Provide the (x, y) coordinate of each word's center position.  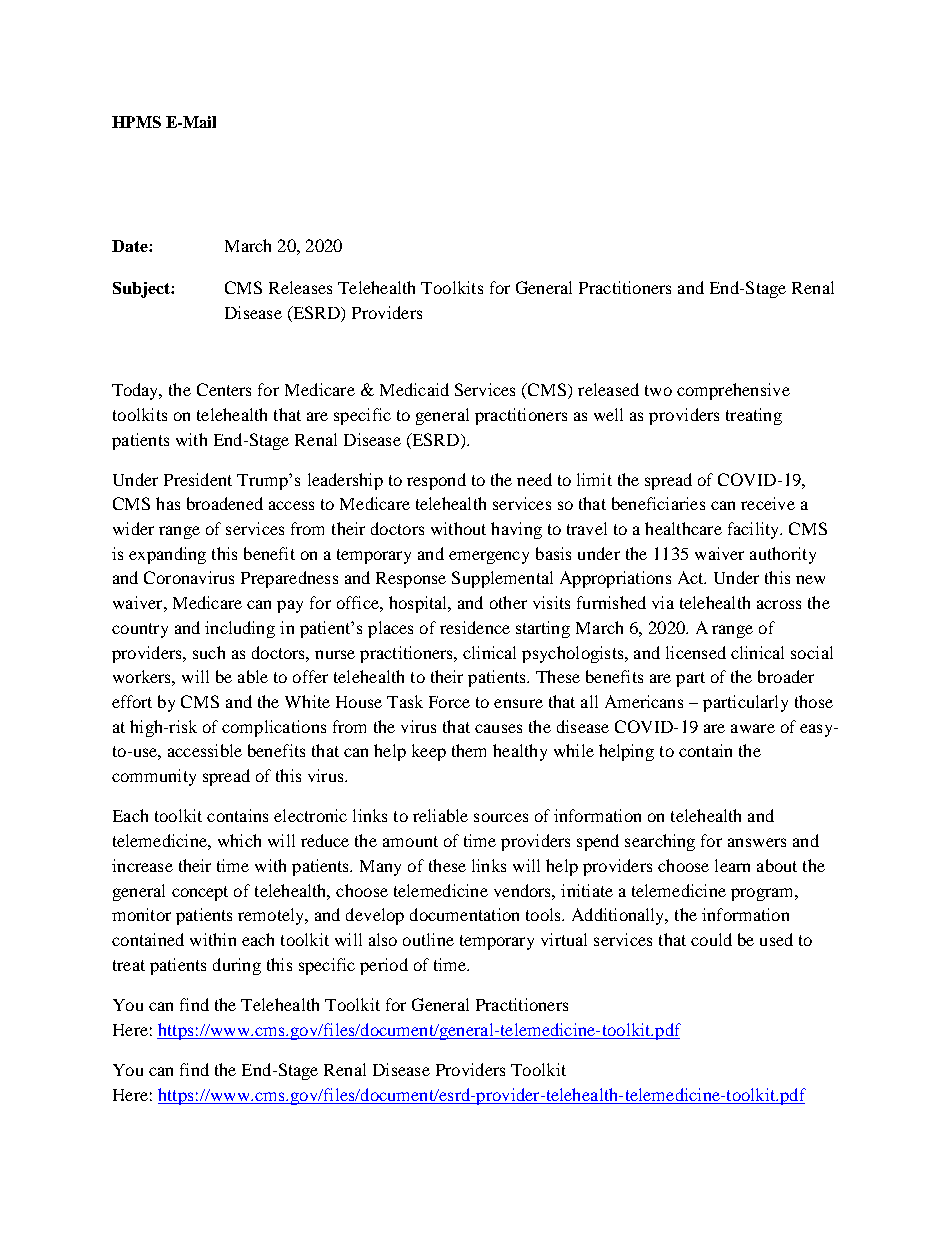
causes (498, 728)
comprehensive (733, 391)
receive (768, 503)
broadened (225, 503)
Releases (300, 287)
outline (428, 939)
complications (274, 728)
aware (753, 728)
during (237, 966)
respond (436, 481)
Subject (142, 290)
